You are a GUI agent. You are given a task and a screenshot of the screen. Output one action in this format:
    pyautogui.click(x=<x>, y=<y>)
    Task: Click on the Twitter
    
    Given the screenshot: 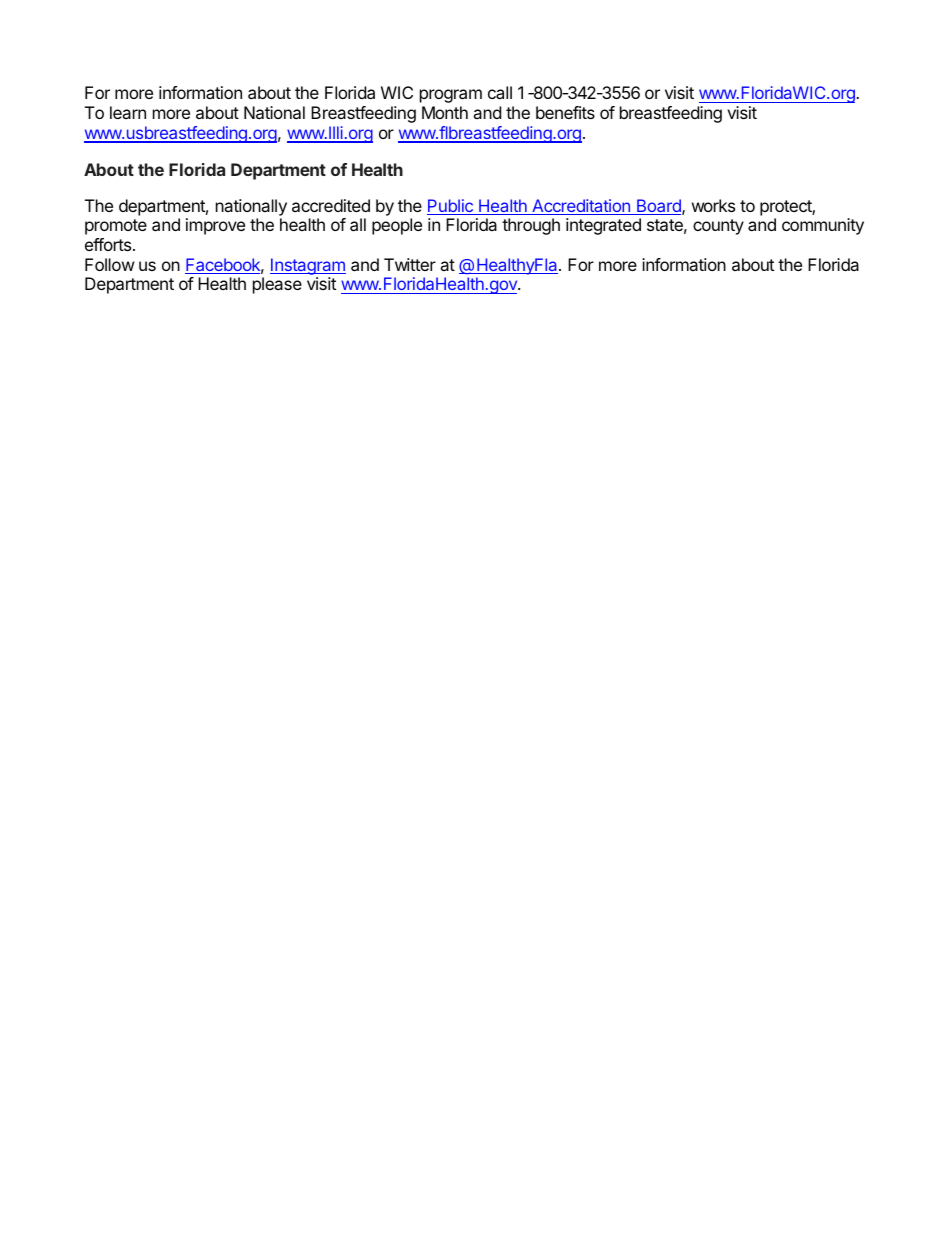 What is the action you would take?
    pyautogui.click(x=410, y=264)
